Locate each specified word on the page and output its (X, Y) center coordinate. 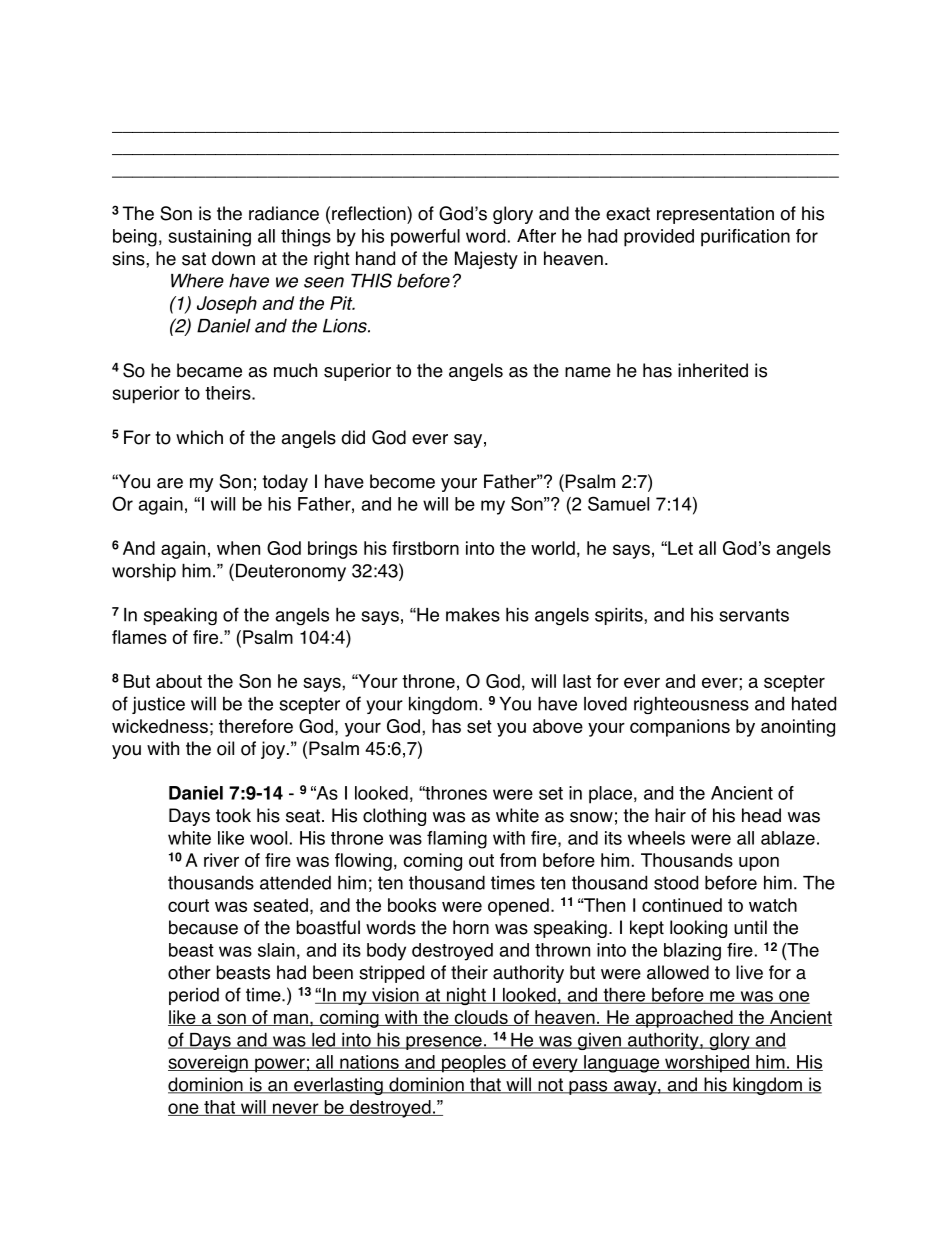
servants (754, 615)
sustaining (210, 238)
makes (473, 615)
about (179, 681)
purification (745, 238)
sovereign (209, 1064)
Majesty (486, 260)
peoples (474, 1064)
